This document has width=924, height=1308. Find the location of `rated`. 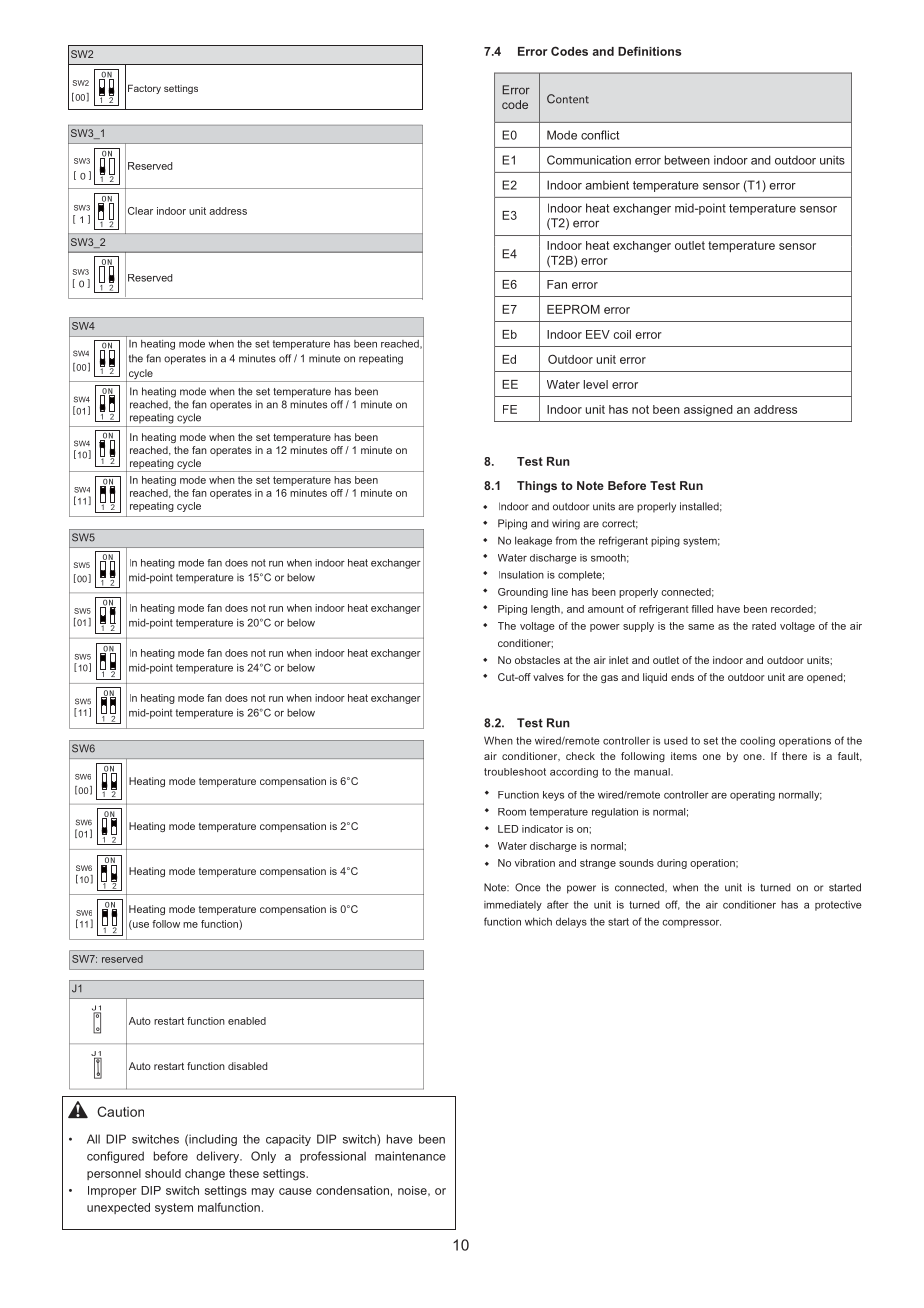

rated is located at coordinates (764, 626).
